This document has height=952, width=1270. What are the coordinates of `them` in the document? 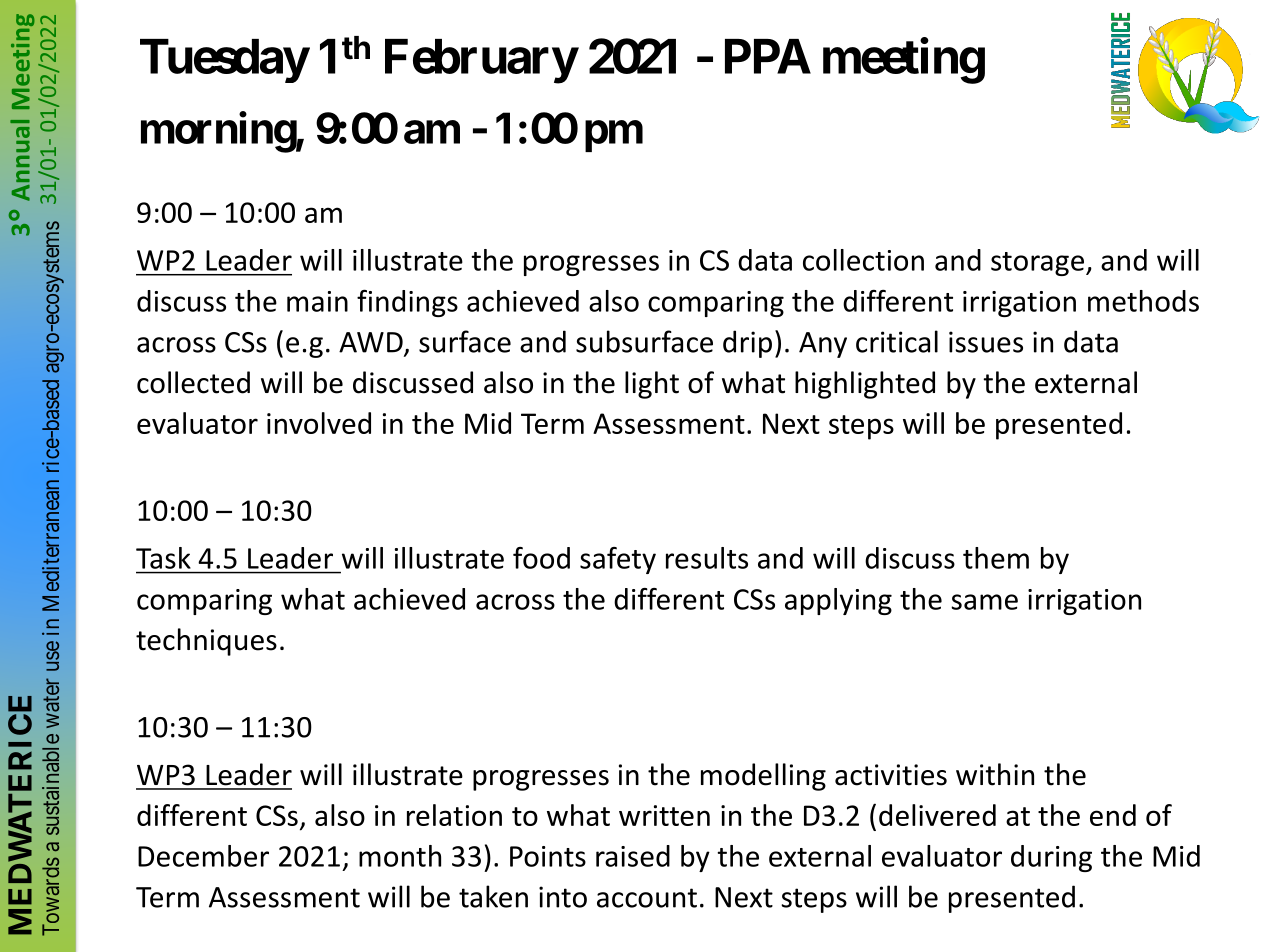 It's located at (996, 558).
